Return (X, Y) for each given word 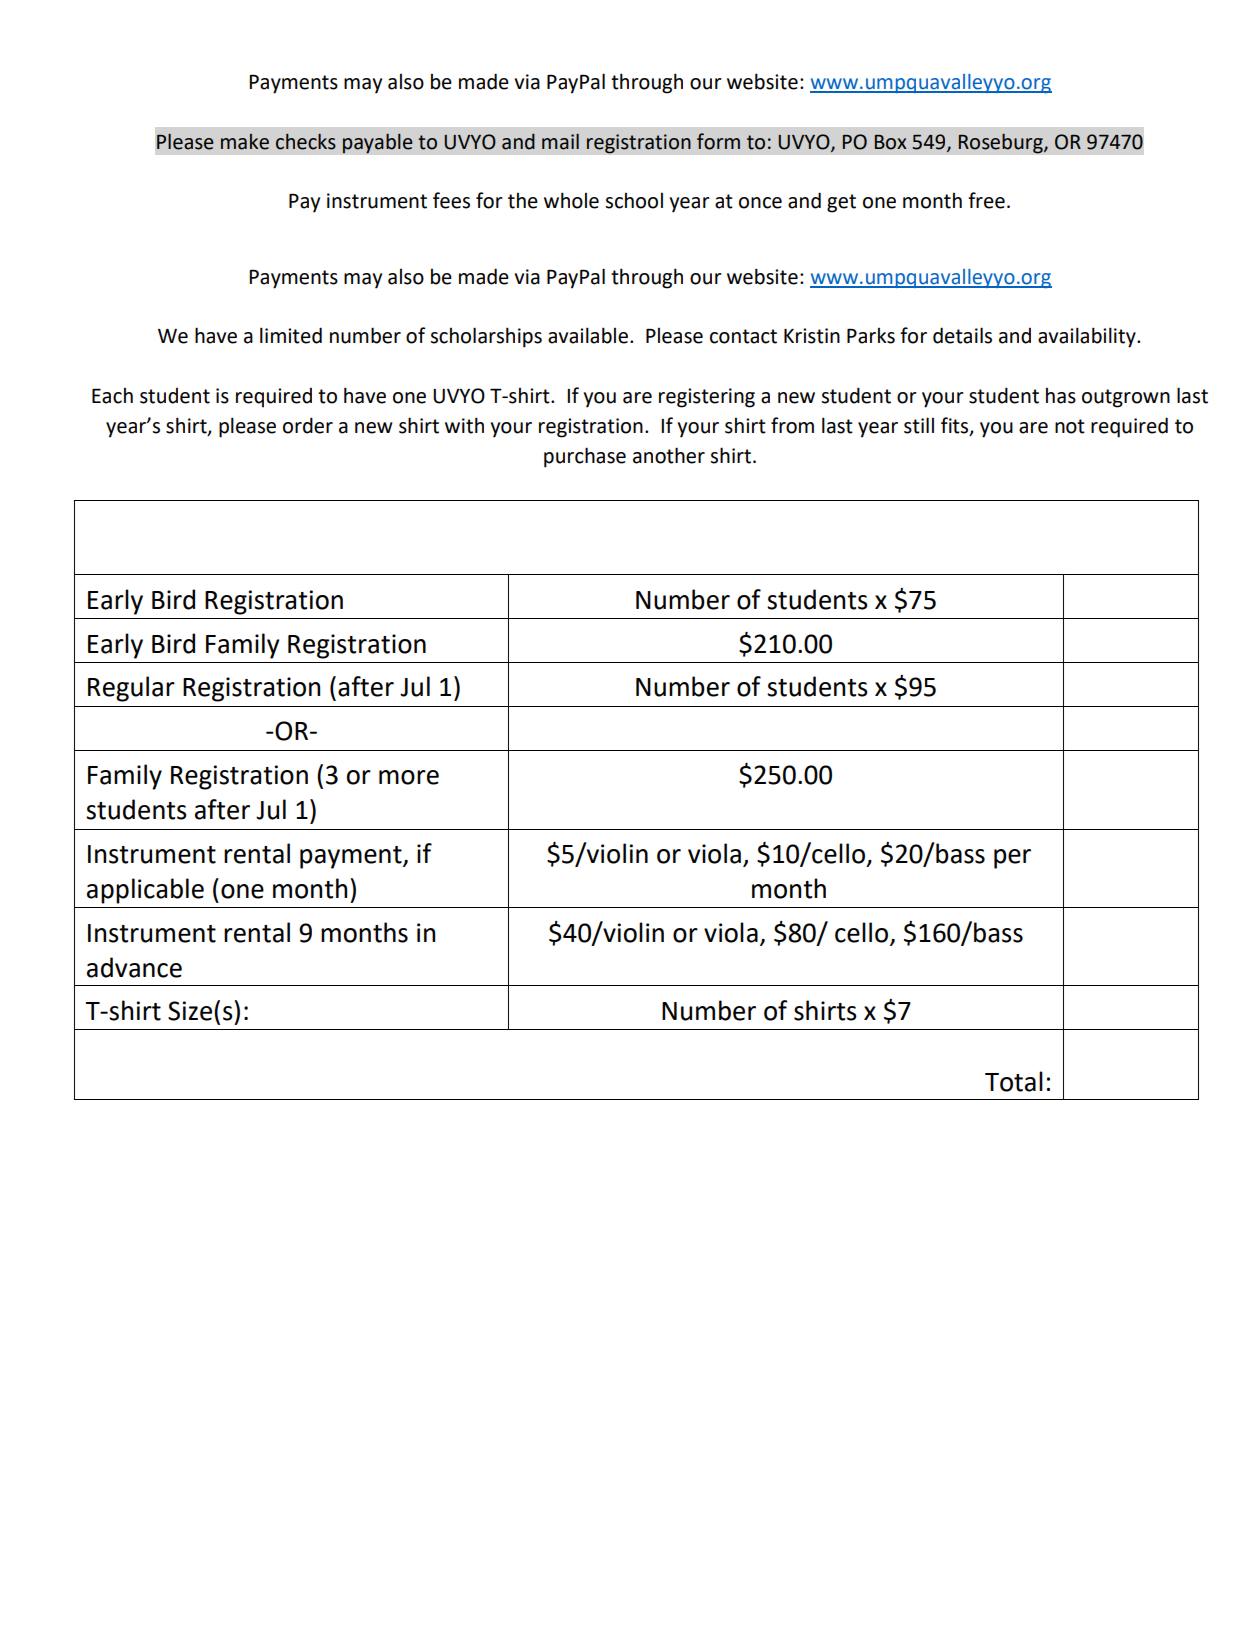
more (409, 777)
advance (134, 967)
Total (1014, 1081)
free (986, 200)
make (245, 142)
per (1012, 859)
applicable (145, 891)
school (634, 201)
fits (956, 426)
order (308, 425)
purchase (585, 457)
